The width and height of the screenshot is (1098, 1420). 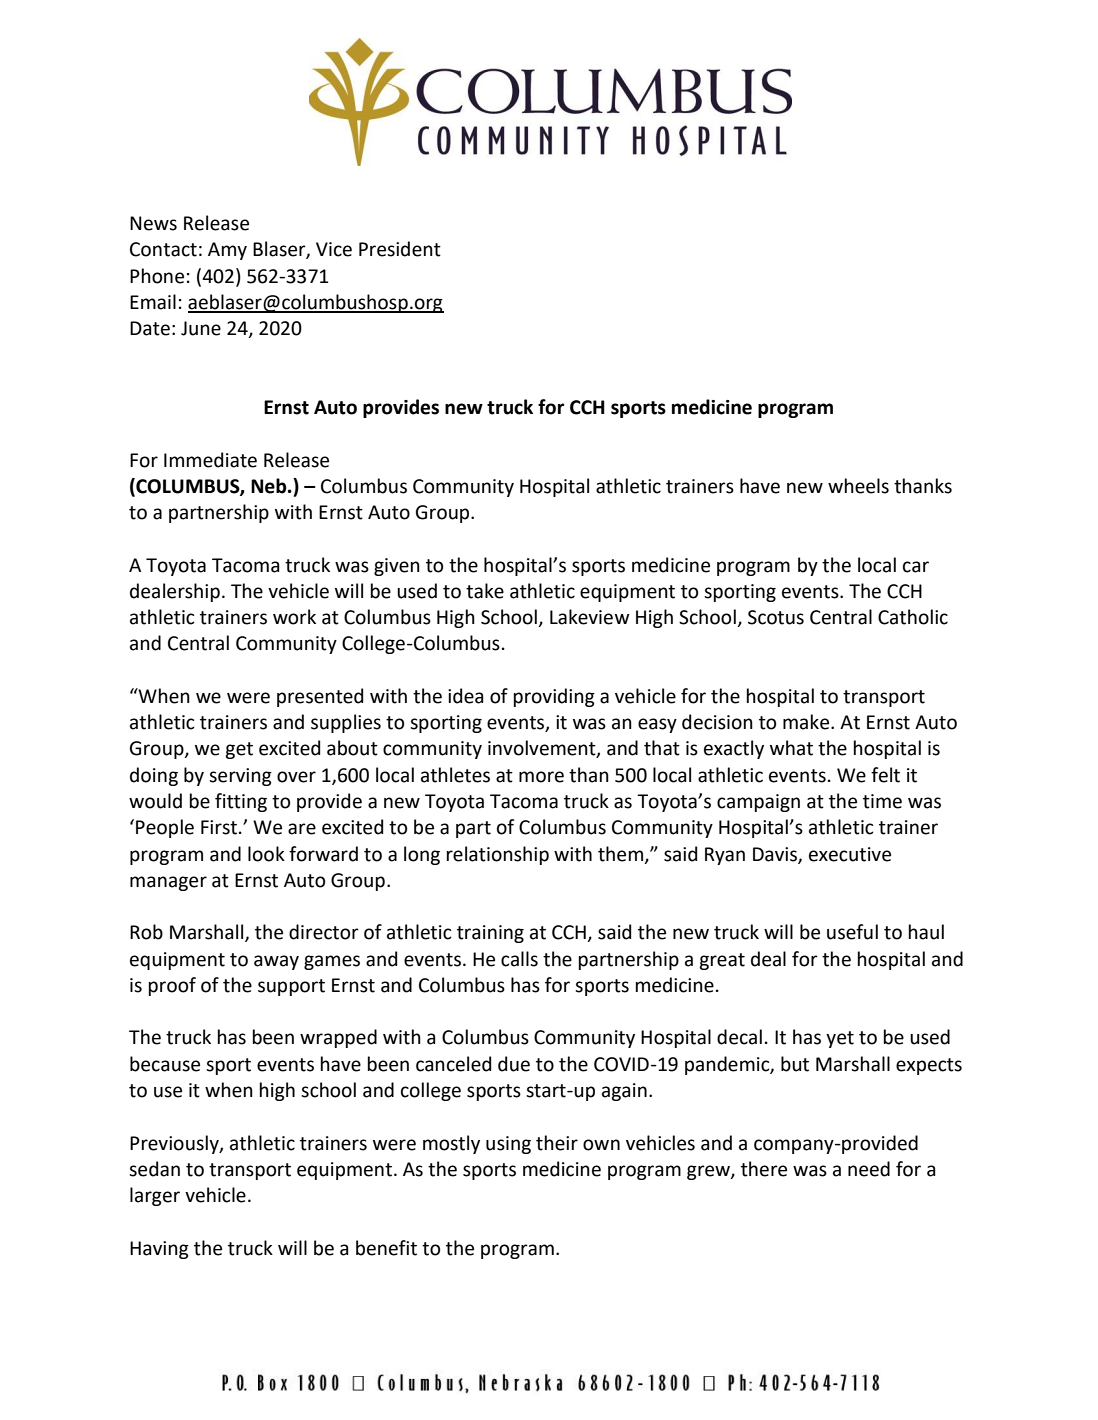 What do you see at coordinates (508, 1145) in the screenshot?
I see `using` at bounding box center [508, 1145].
